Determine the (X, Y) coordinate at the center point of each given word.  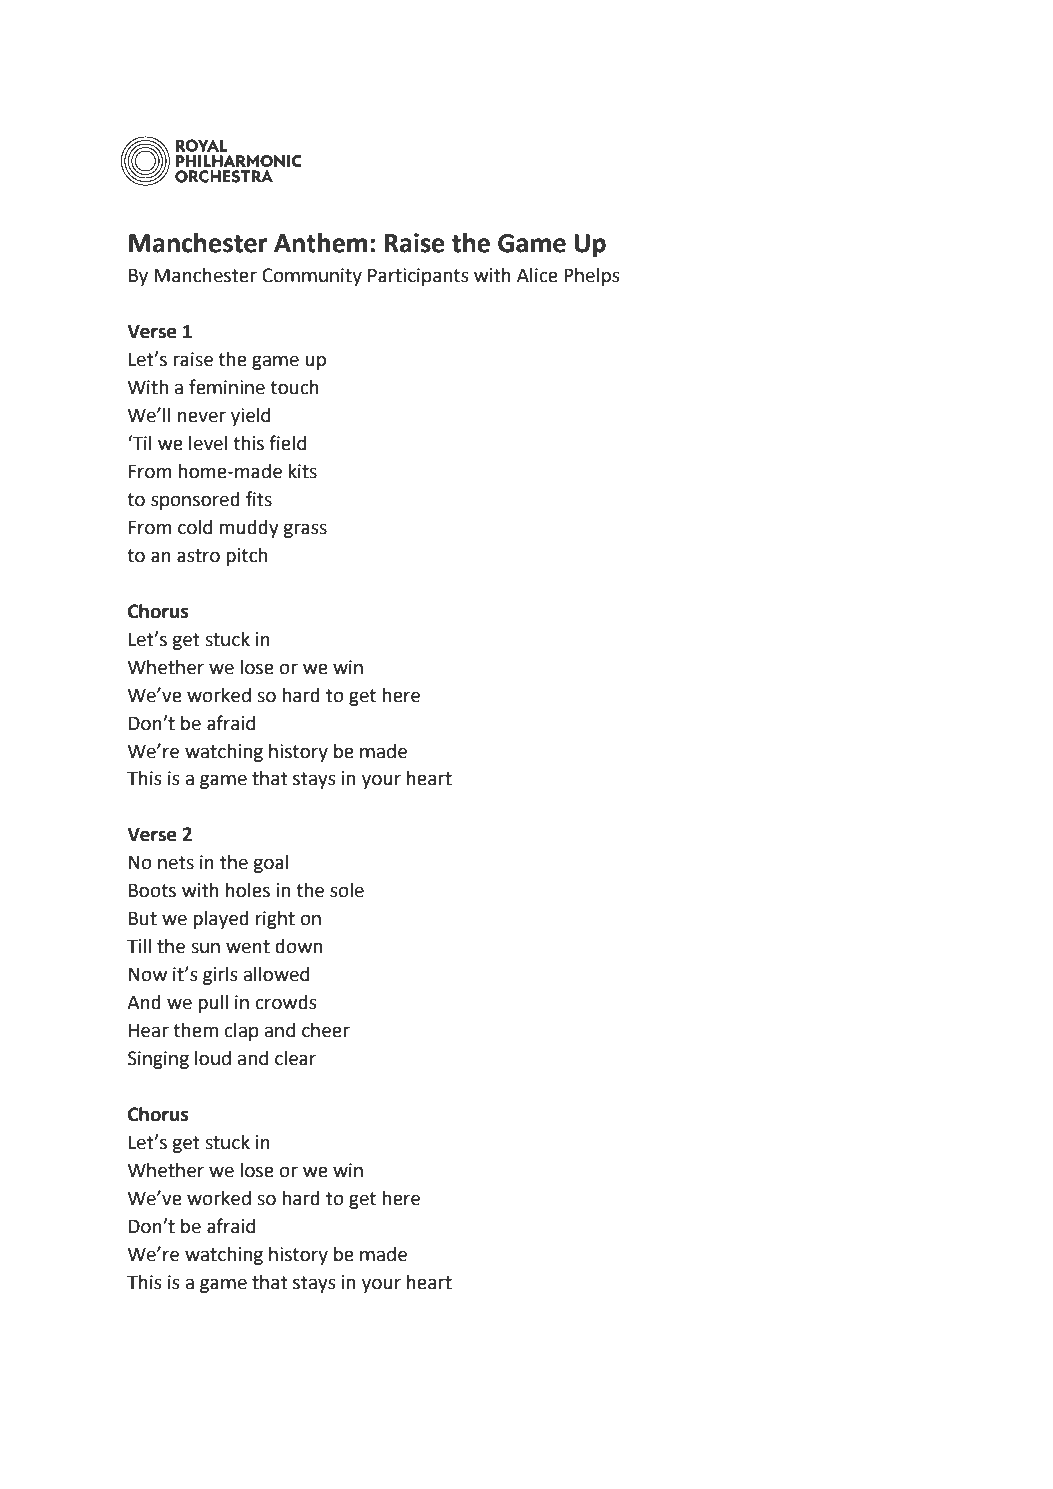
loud (213, 1058)
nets (176, 863)
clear (295, 1058)
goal (270, 863)
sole (347, 890)
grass (305, 530)
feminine (227, 387)
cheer (326, 1030)
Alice (537, 275)
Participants (418, 277)
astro (198, 556)
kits (302, 471)
